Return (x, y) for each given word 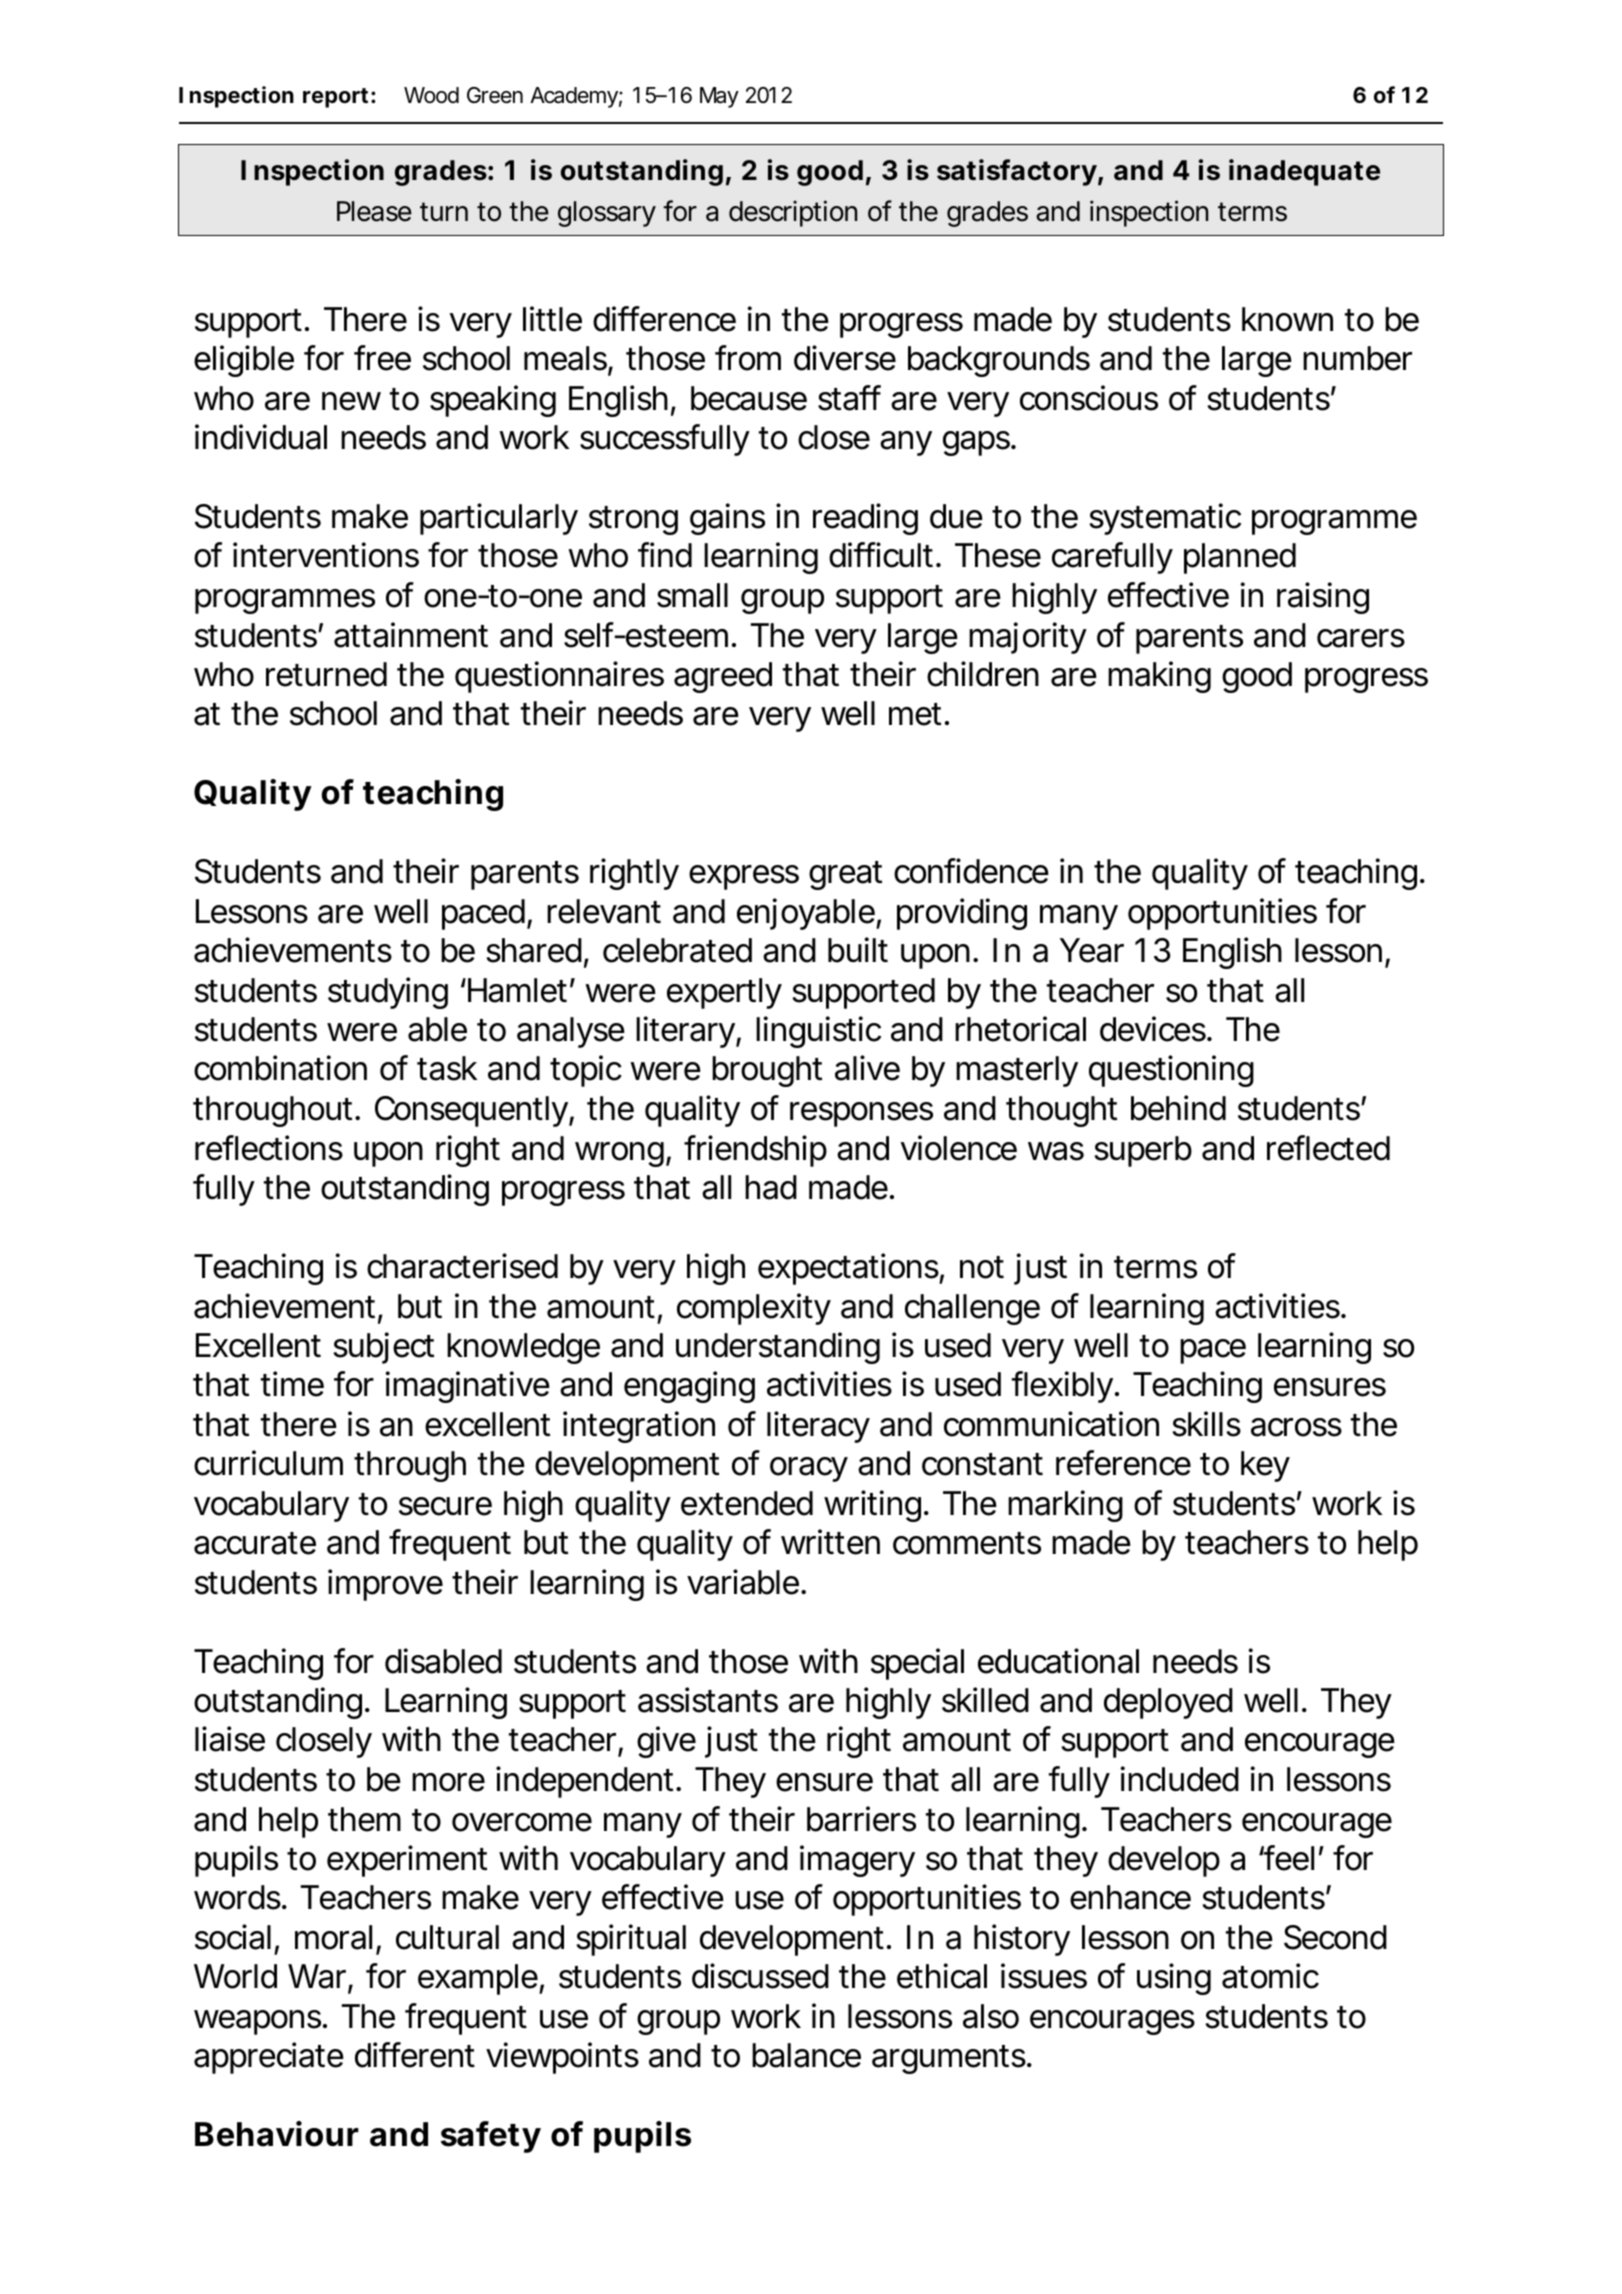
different (415, 2055)
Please (374, 211)
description (793, 213)
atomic (1270, 1976)
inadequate (1304, 172)
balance (806, 2055)
